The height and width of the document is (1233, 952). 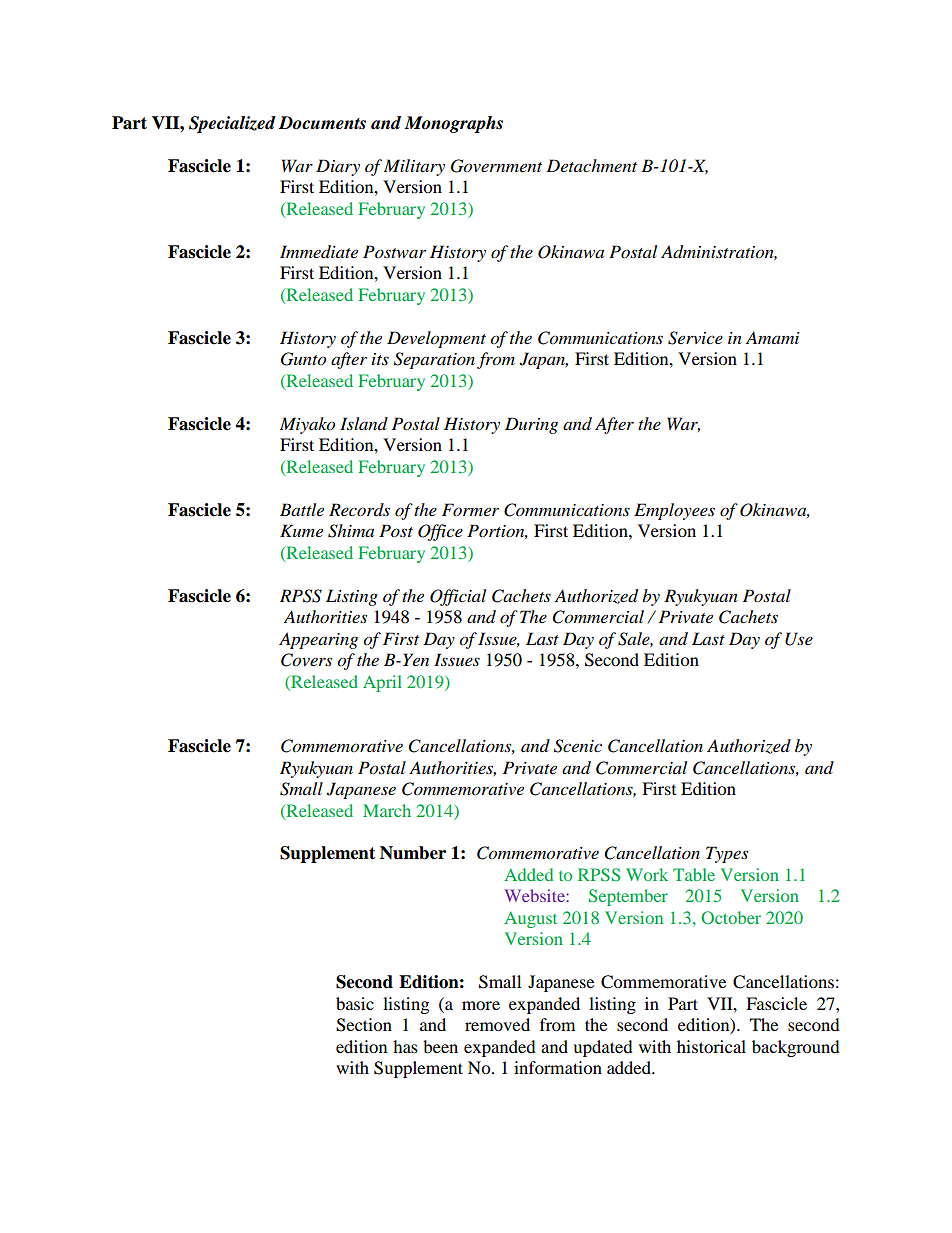 What do you see at coordinates (458, 597) in the document?
I see `Official` at bounding box center [458, 597].
